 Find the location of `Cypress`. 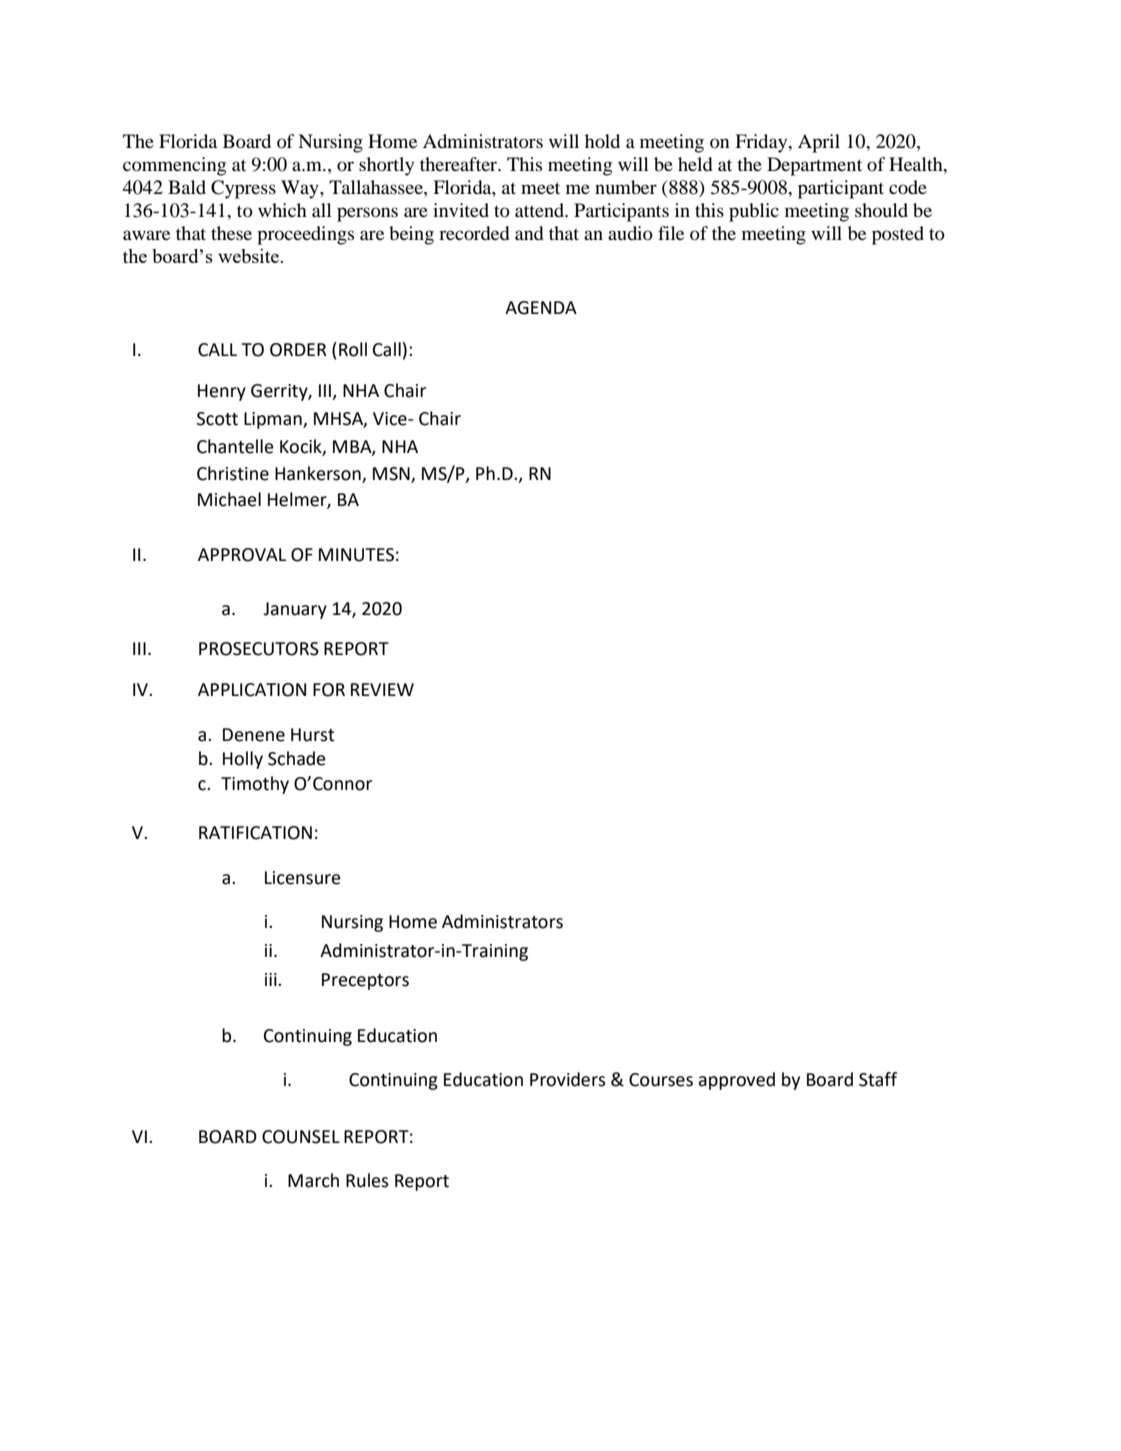

Cypress is located at coordinates (243, 189).
